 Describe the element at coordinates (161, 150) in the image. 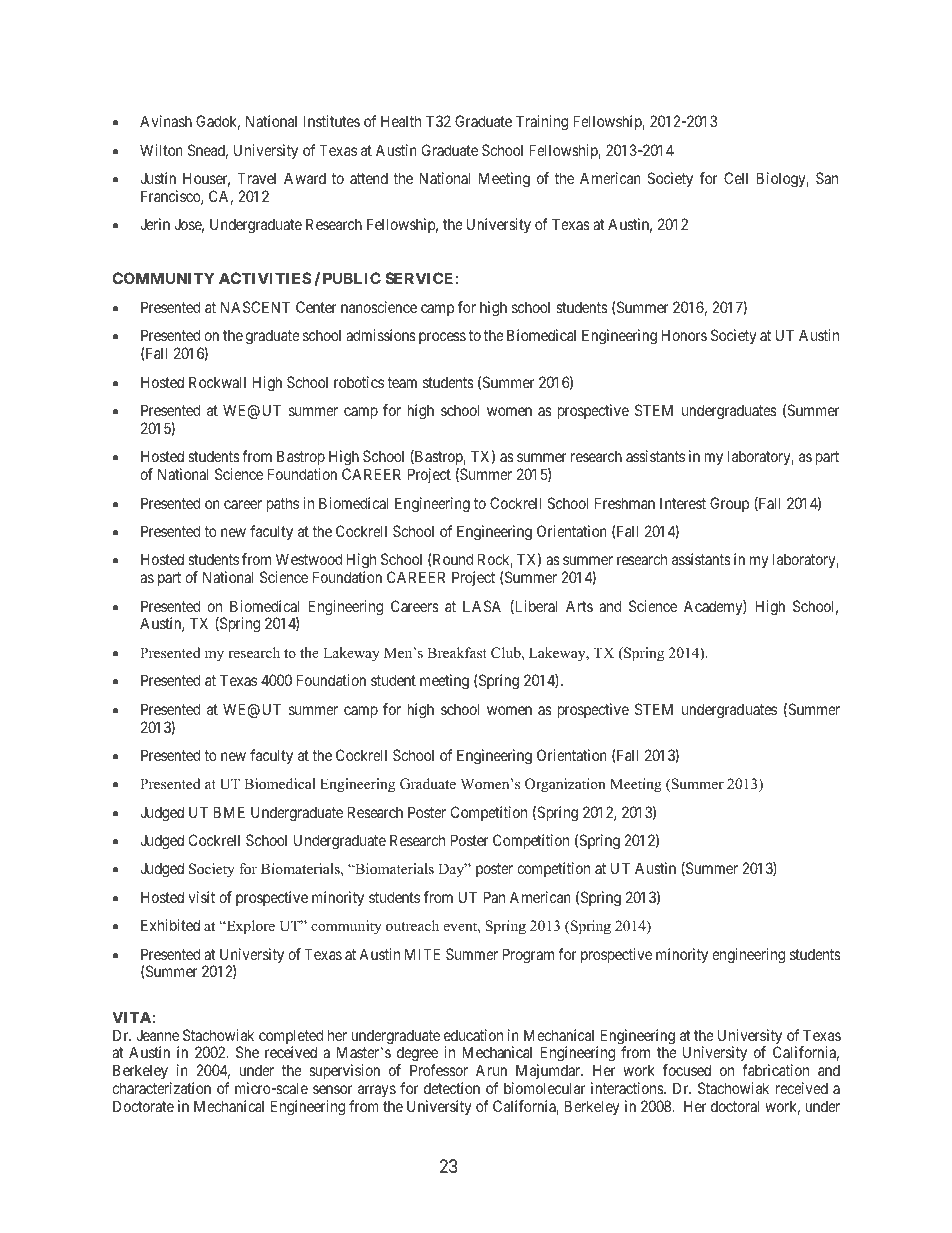

I see `Wilton` at that location.
